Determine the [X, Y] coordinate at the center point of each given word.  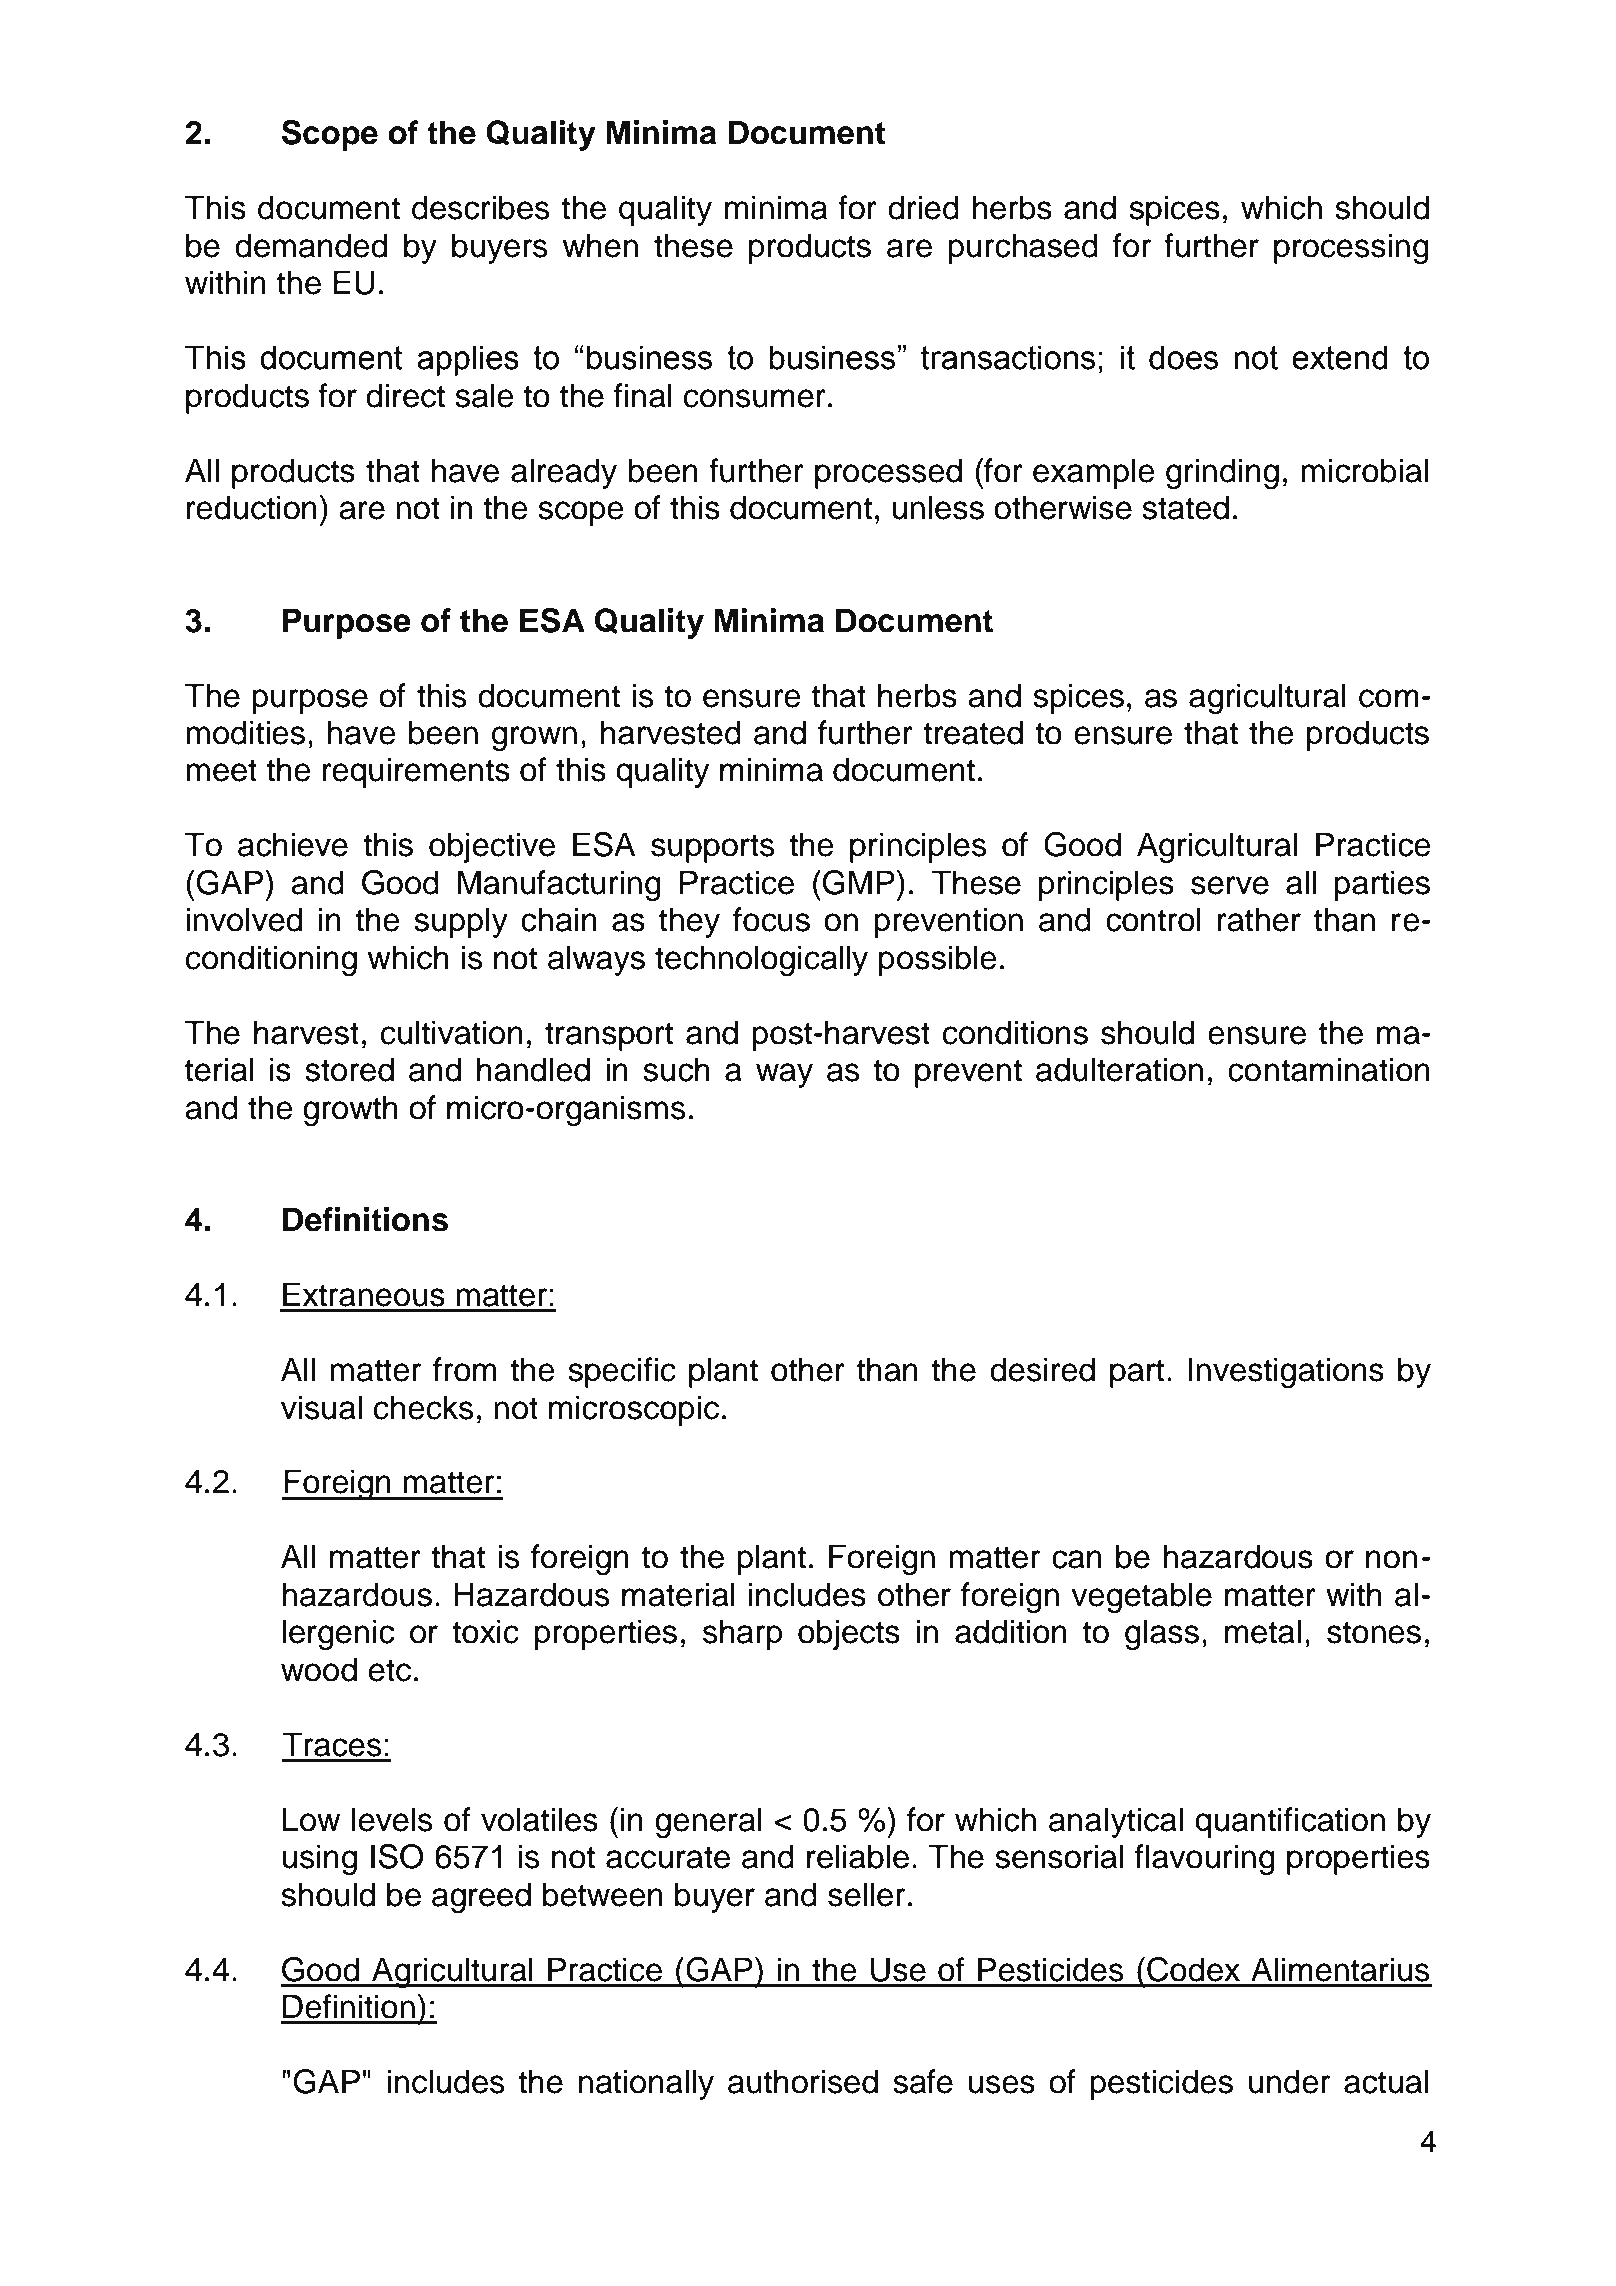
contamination [1329, 1069]
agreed [481, 1897]
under [1289, 2081]
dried [923, 207]
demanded [311, 245]
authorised [803, 2081]
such [676, 1069]
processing [1351, 248]
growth [350, 1110]
